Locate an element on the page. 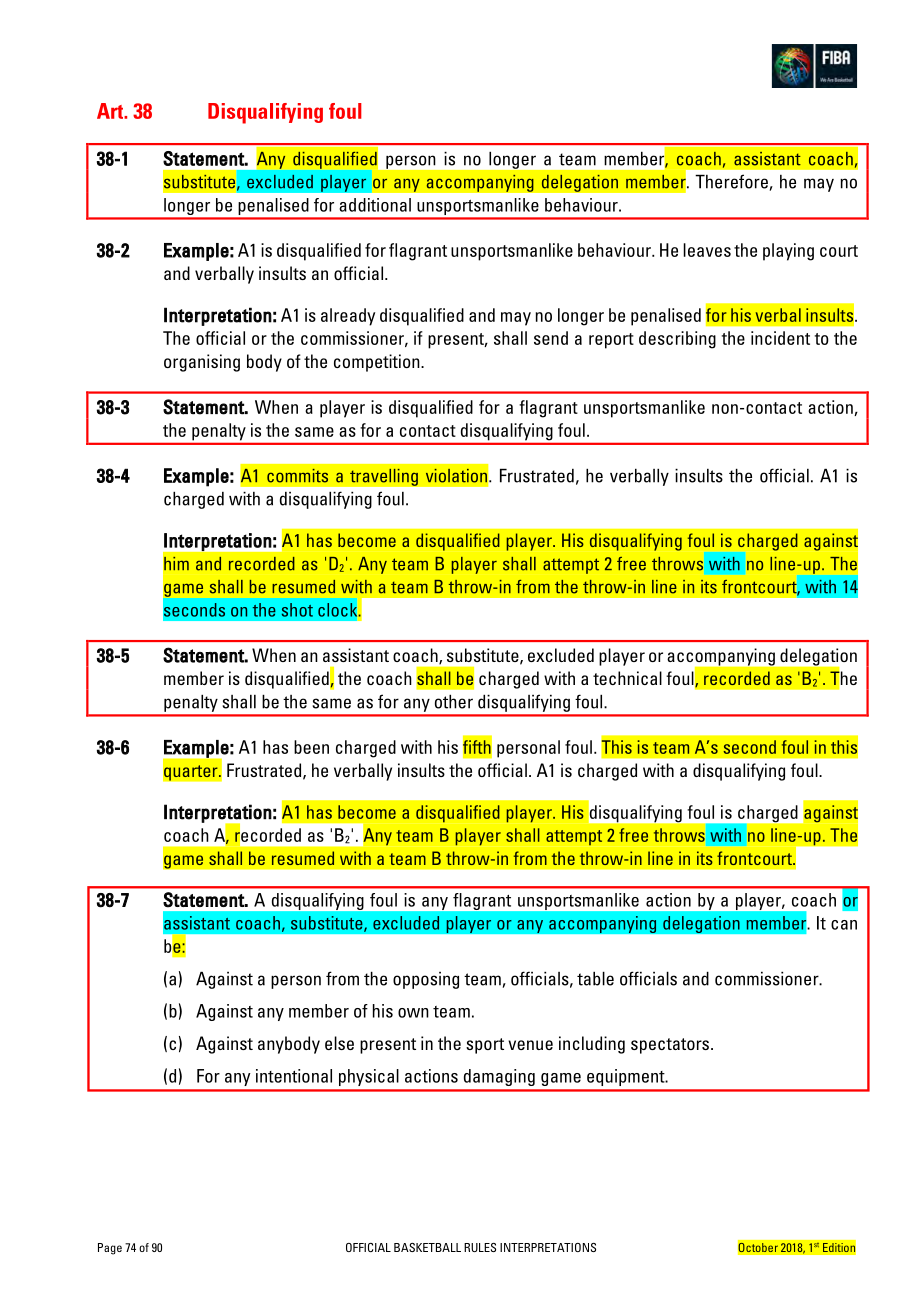 The width and height of the document is (924, 1308). Page is located at coordinates (110, 1249).
